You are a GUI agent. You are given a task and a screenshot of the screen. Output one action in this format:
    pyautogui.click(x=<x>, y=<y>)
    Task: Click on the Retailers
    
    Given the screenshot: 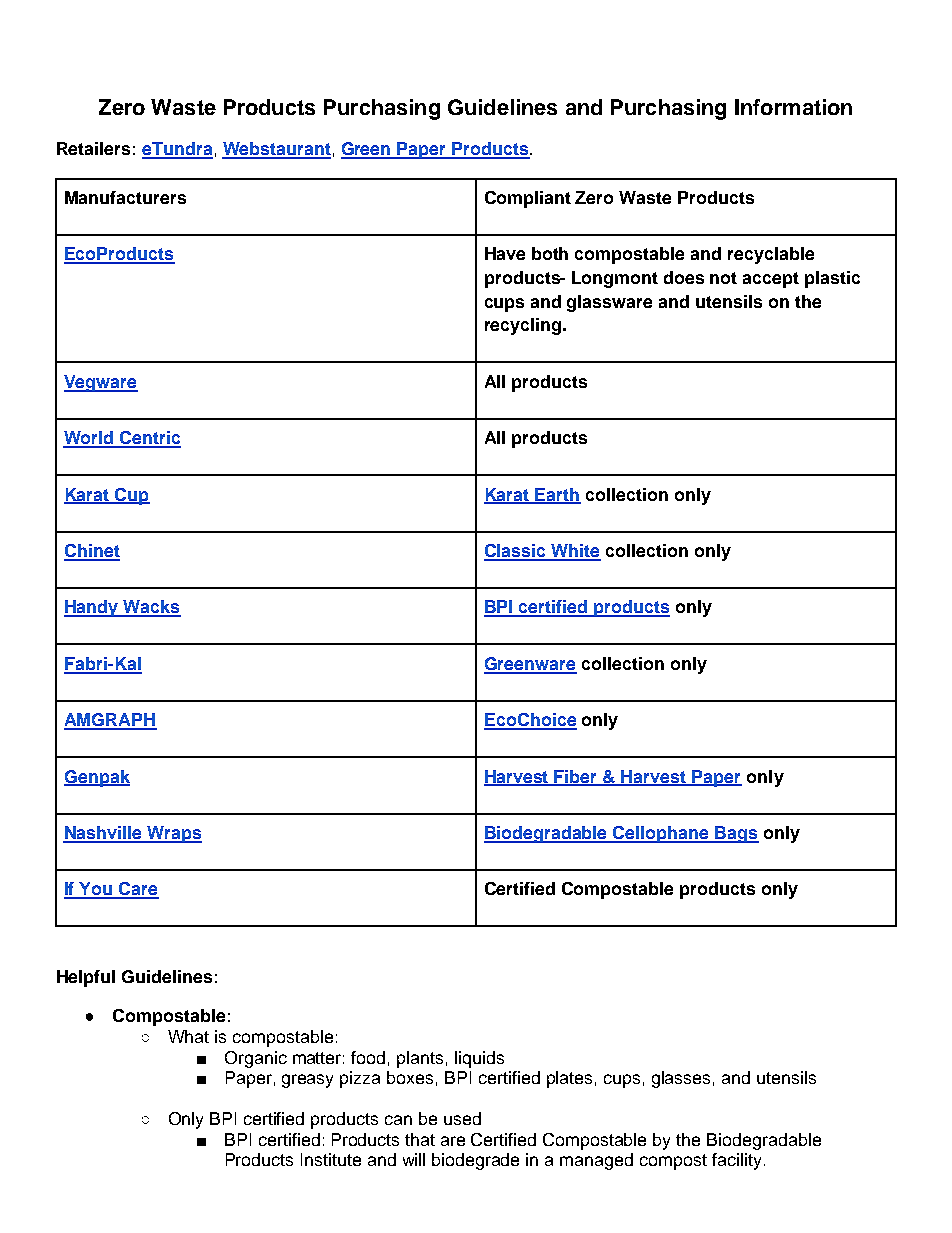 What is the action you would take?
    pyautogui.click(x=93, y=148)
